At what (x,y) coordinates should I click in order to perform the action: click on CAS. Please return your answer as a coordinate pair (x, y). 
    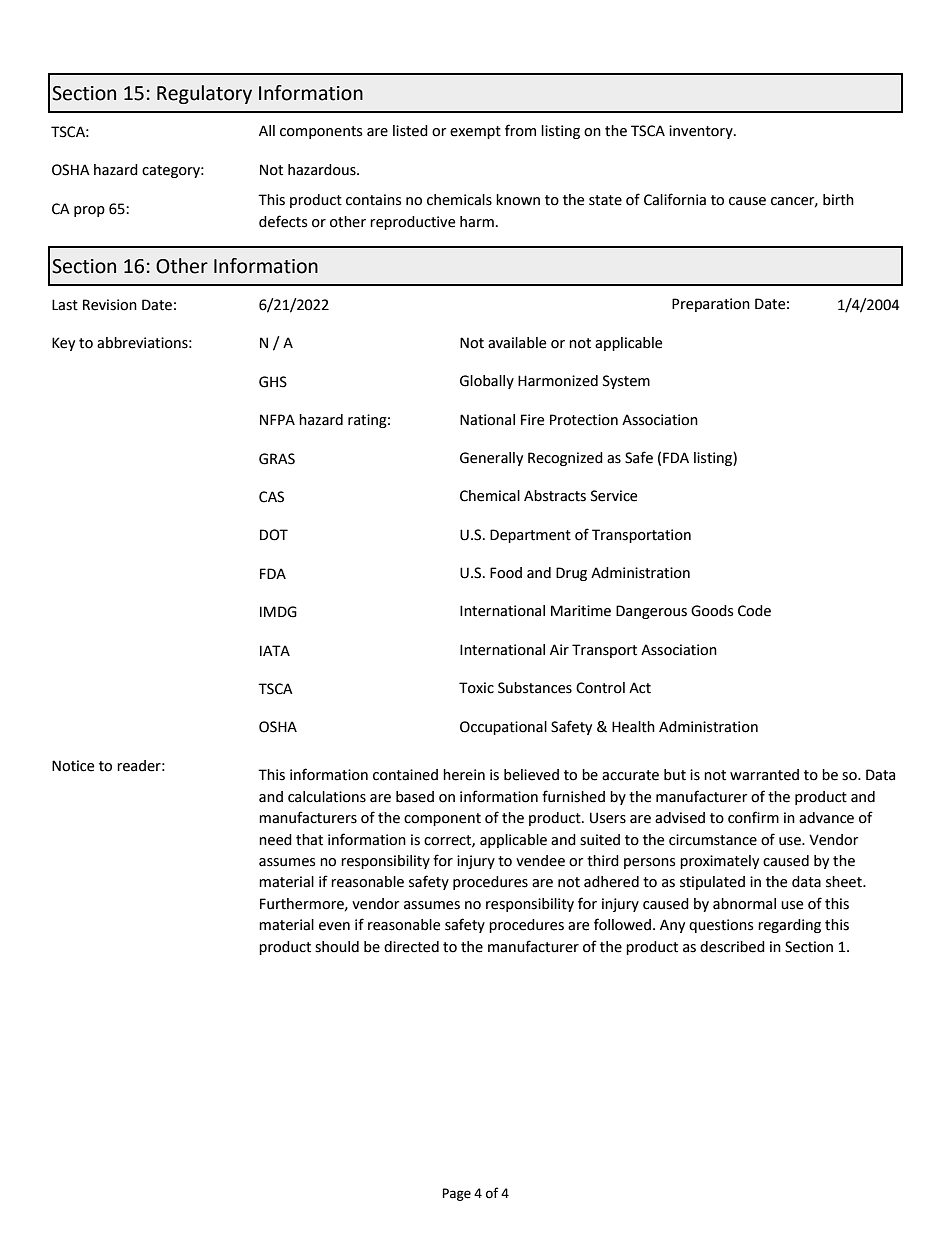
    Looking at the image, I should click on (271, 497).
